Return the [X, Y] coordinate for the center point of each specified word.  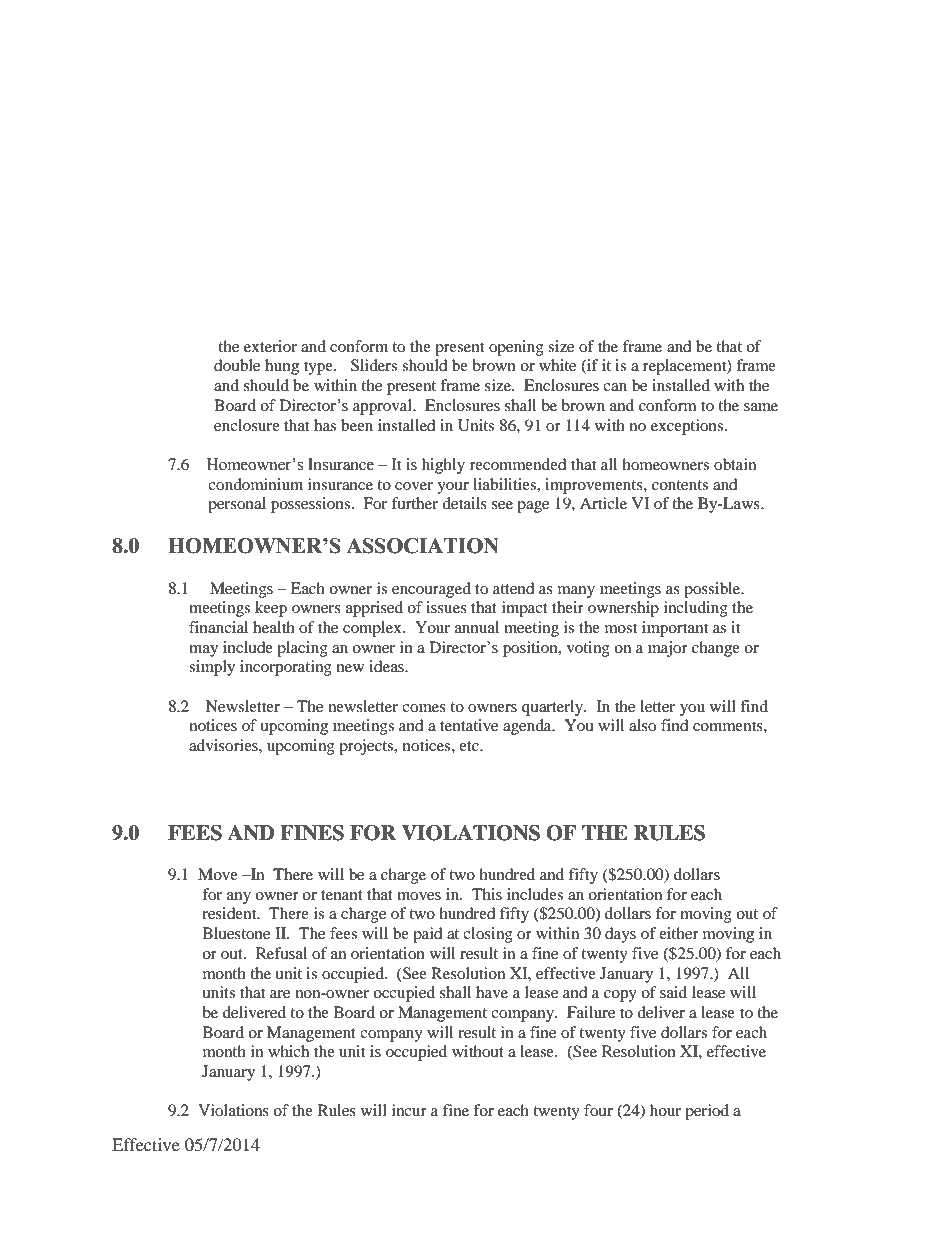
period [707, 1112]
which [288, 1051]
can [615, 387]
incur [409, 1110]
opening [516, 348]
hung [282, 367]
